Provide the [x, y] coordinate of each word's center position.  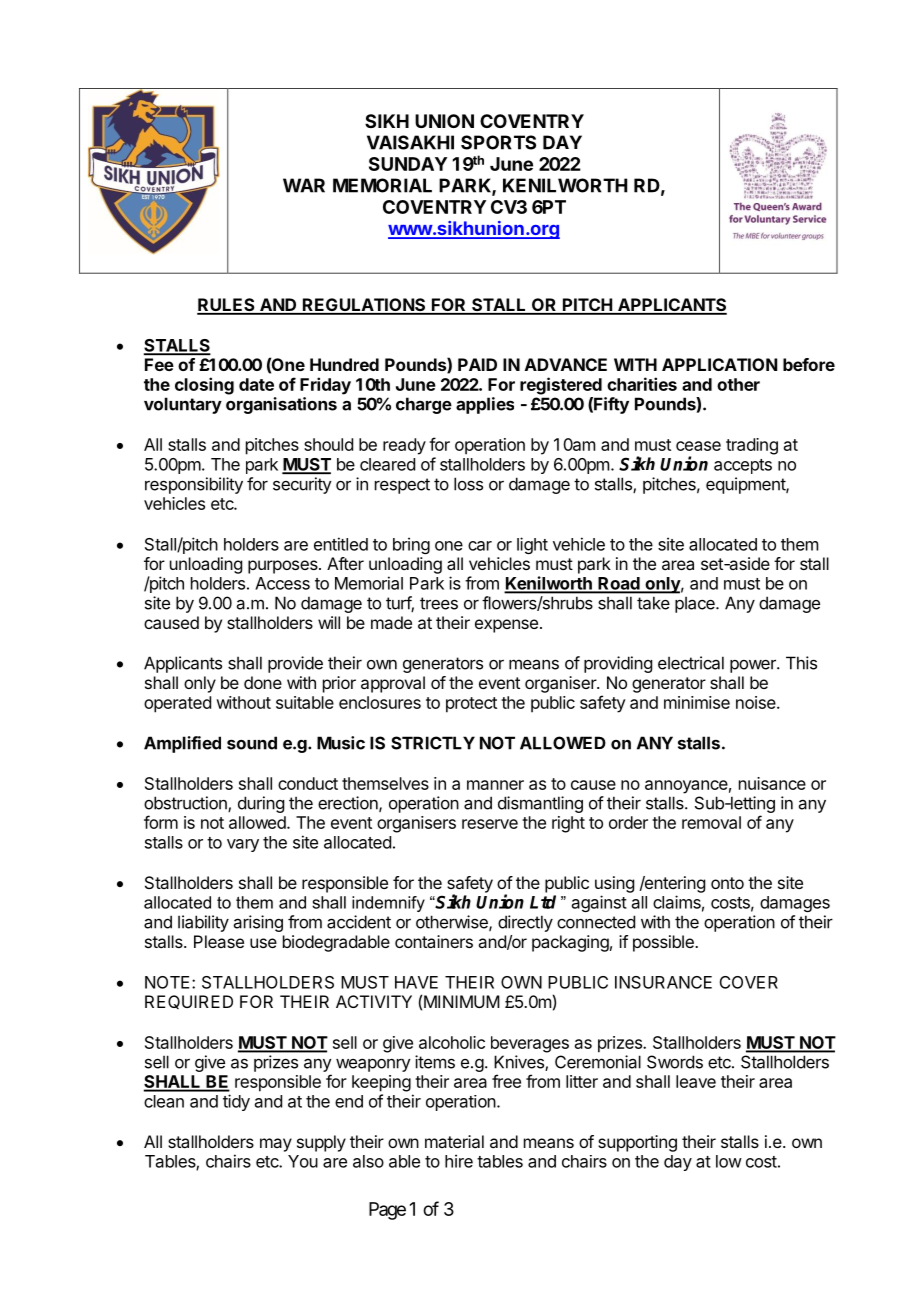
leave [696, 1081]
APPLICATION [719, 364]
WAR [304, 185]
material [454, 1141]
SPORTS [498, 142]
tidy [236, 1102]
